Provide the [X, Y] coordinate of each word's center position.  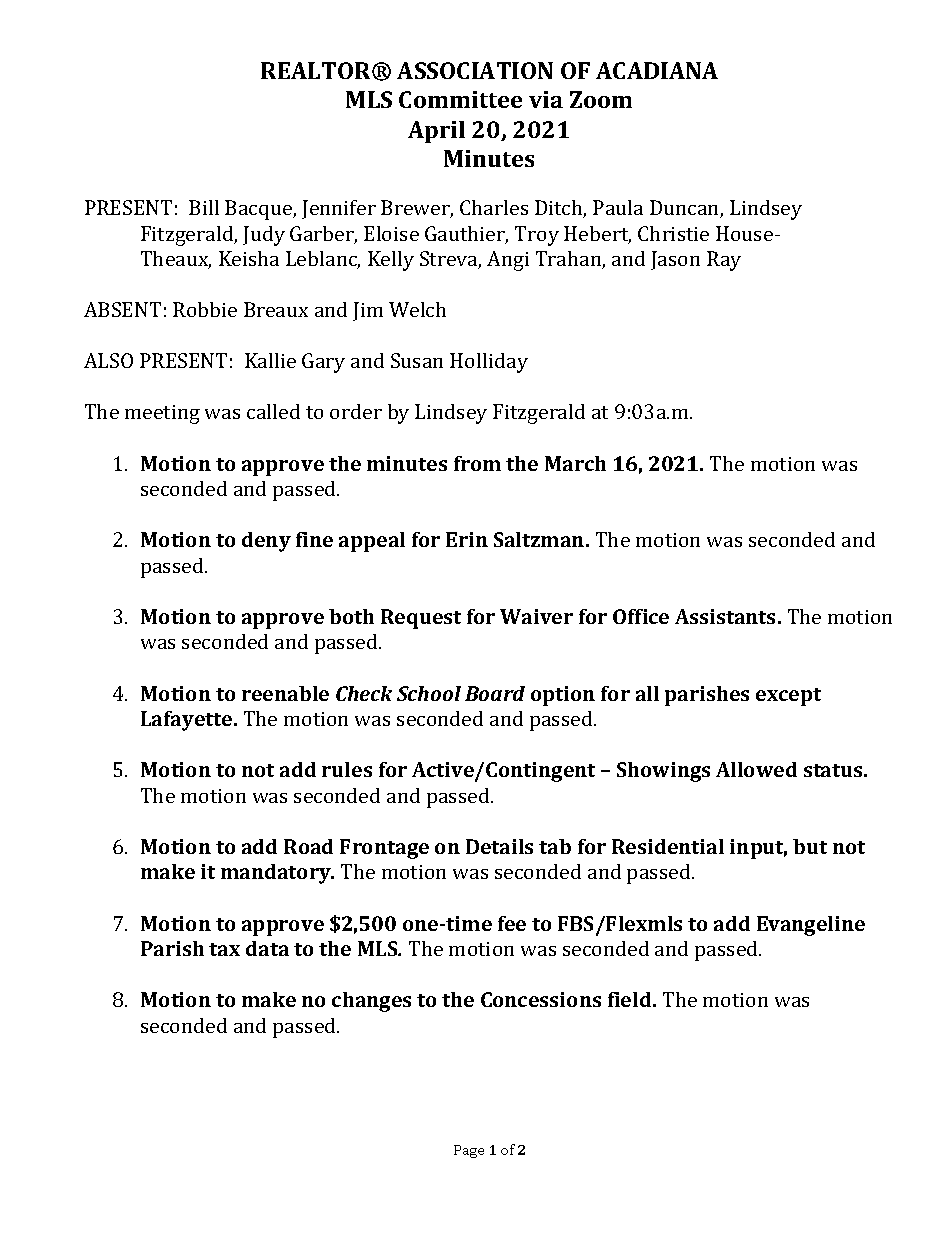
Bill [204, 207]
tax [224, 949]
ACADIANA [657, 70]
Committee [460, 99]
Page [469, 1151]
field [631, 999]
